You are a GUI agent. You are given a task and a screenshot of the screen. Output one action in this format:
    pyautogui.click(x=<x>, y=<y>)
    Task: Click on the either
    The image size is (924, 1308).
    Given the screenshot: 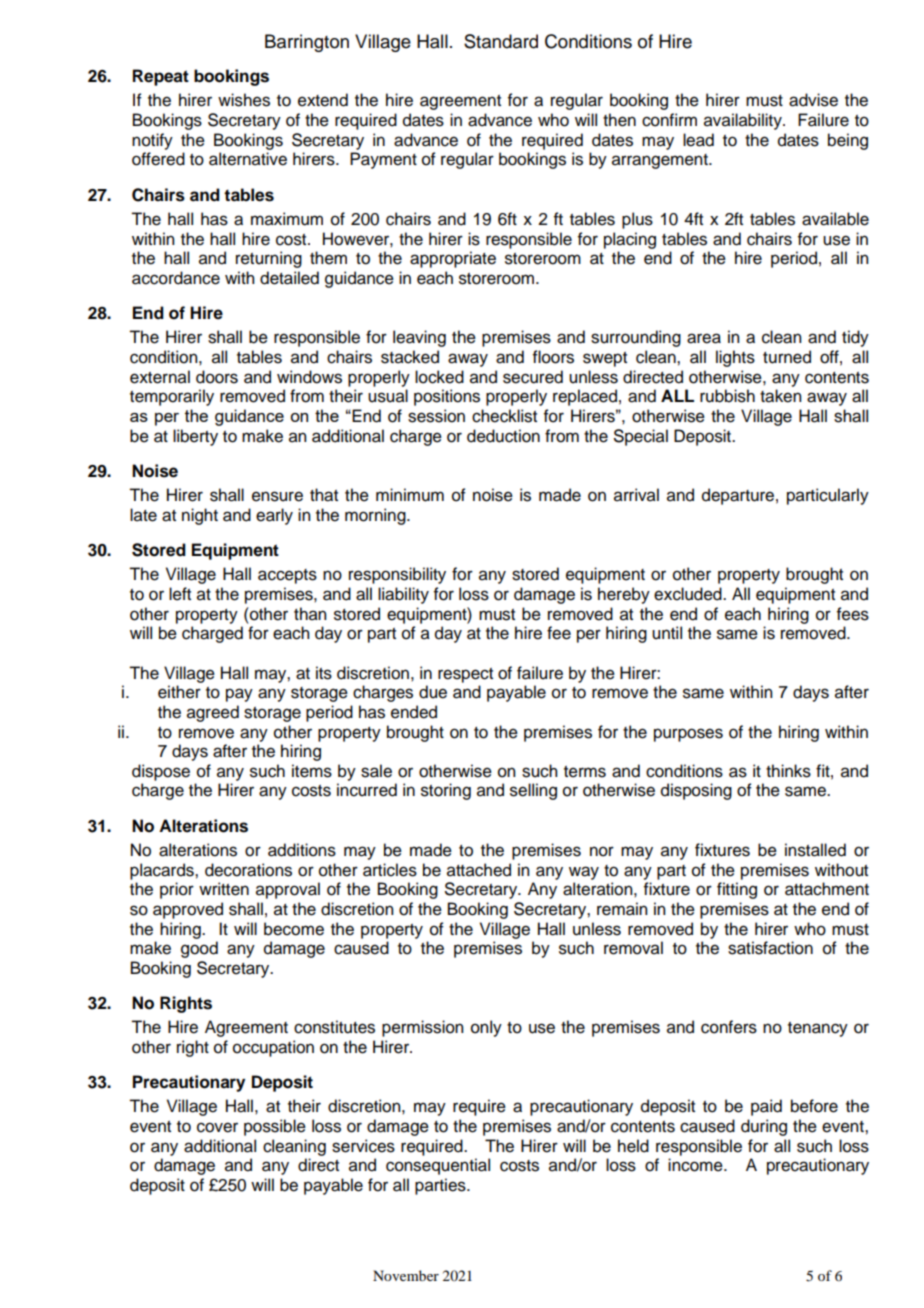 What is the action you would take?
    pyautogui.click(x=179, y=692)
